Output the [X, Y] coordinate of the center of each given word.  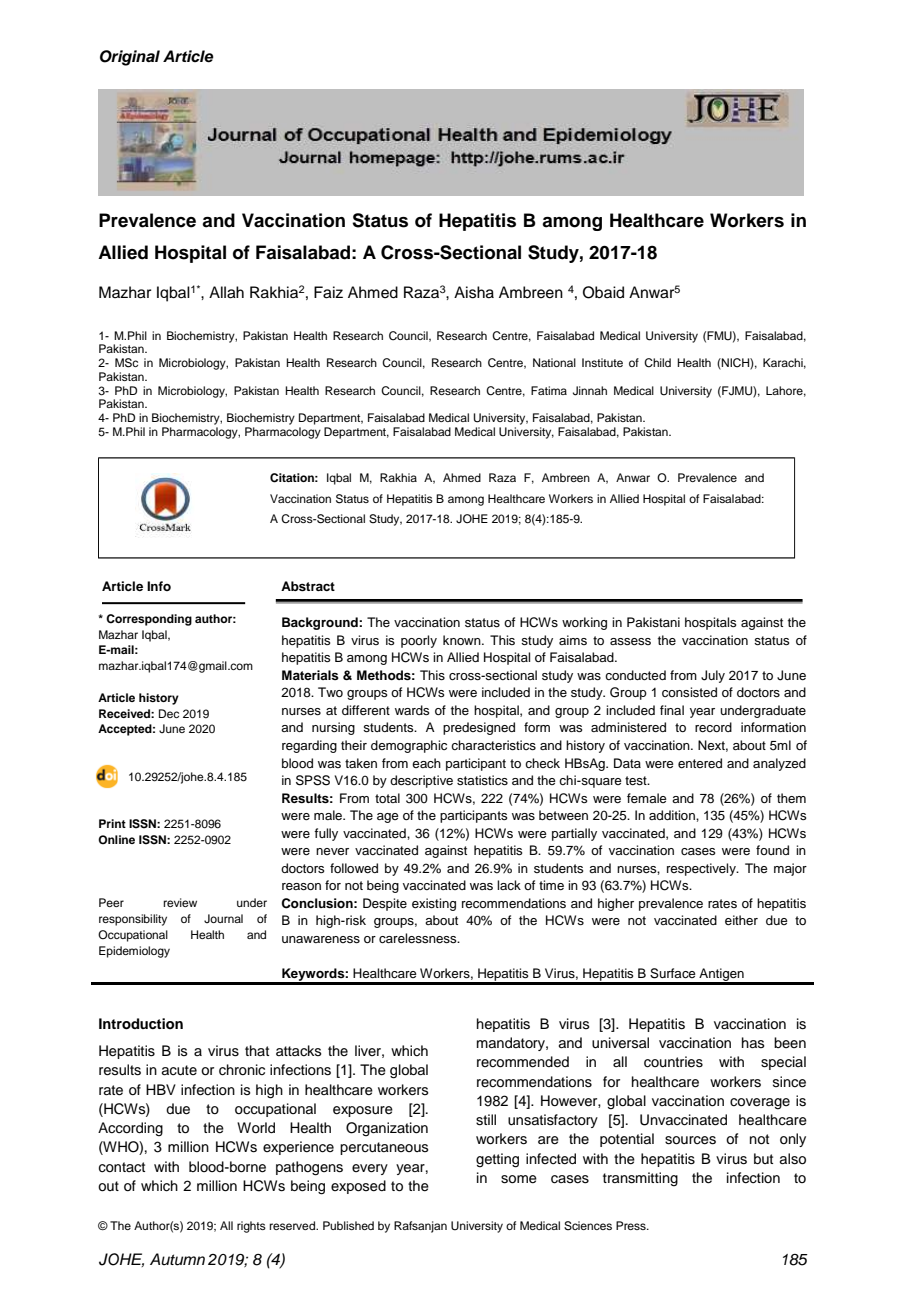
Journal [223, 918]
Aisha [474, 292]
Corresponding [149, 620]
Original [130, 58]
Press [632, 1225]
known [463, 640]
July [713, 676]
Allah [226, 292]
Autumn [177, 1259]
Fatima [549, 390]
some [519, 1179]
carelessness [419, 938]
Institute [602, 362]
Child [657, 363]
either [741, 920]
